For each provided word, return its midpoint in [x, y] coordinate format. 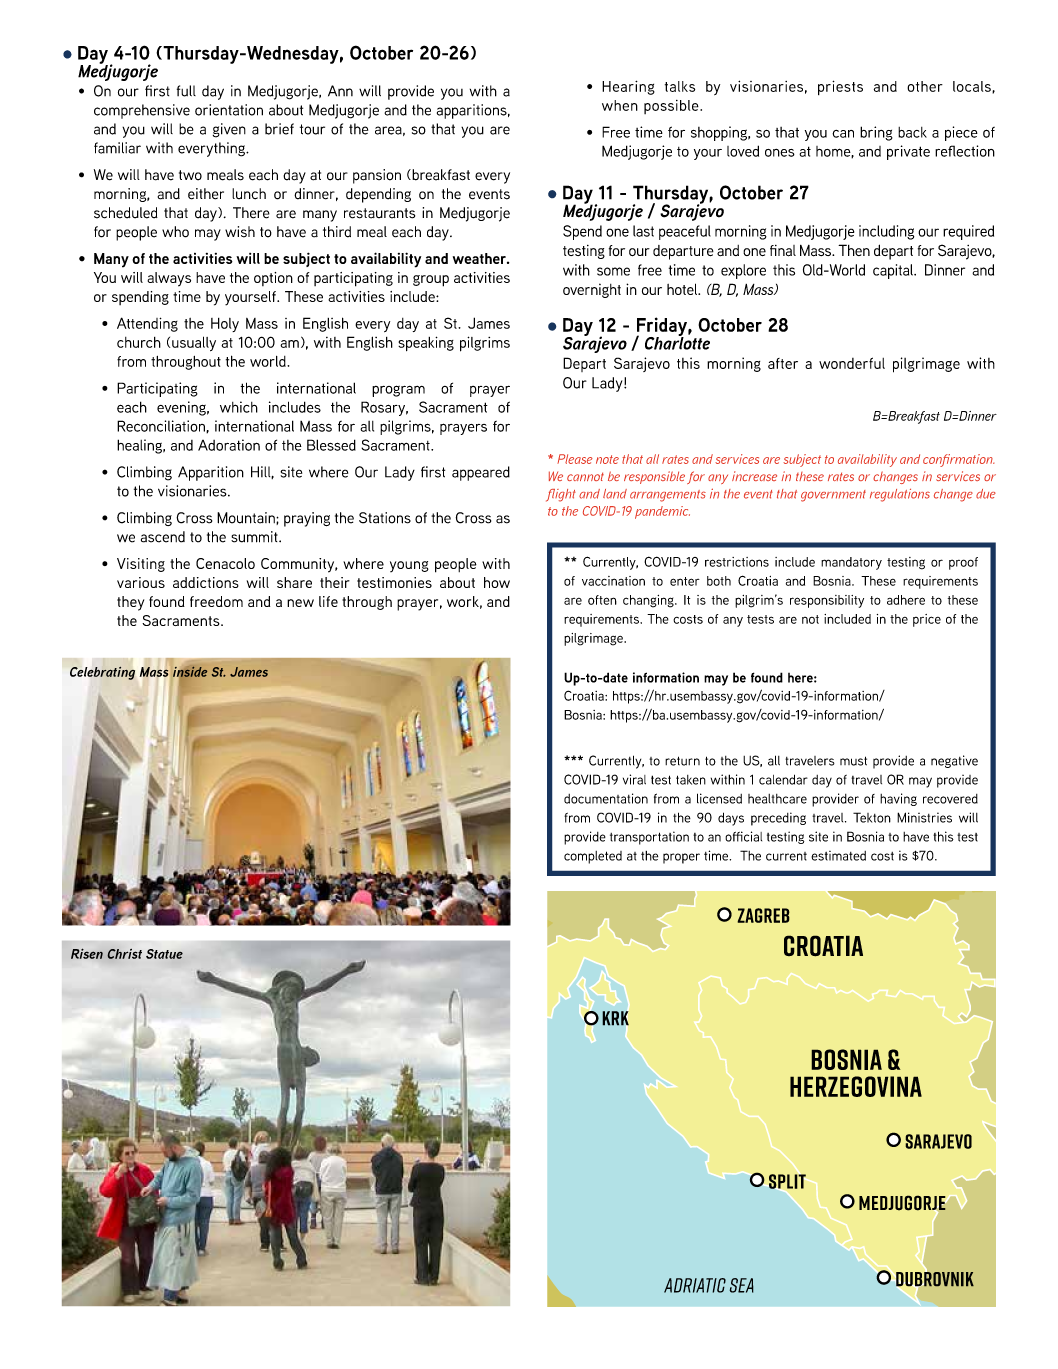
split [787, 1181]
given [229, 130]
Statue [164, 954]
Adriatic [695, 1285]
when [620, 105]
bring [876, 133]
